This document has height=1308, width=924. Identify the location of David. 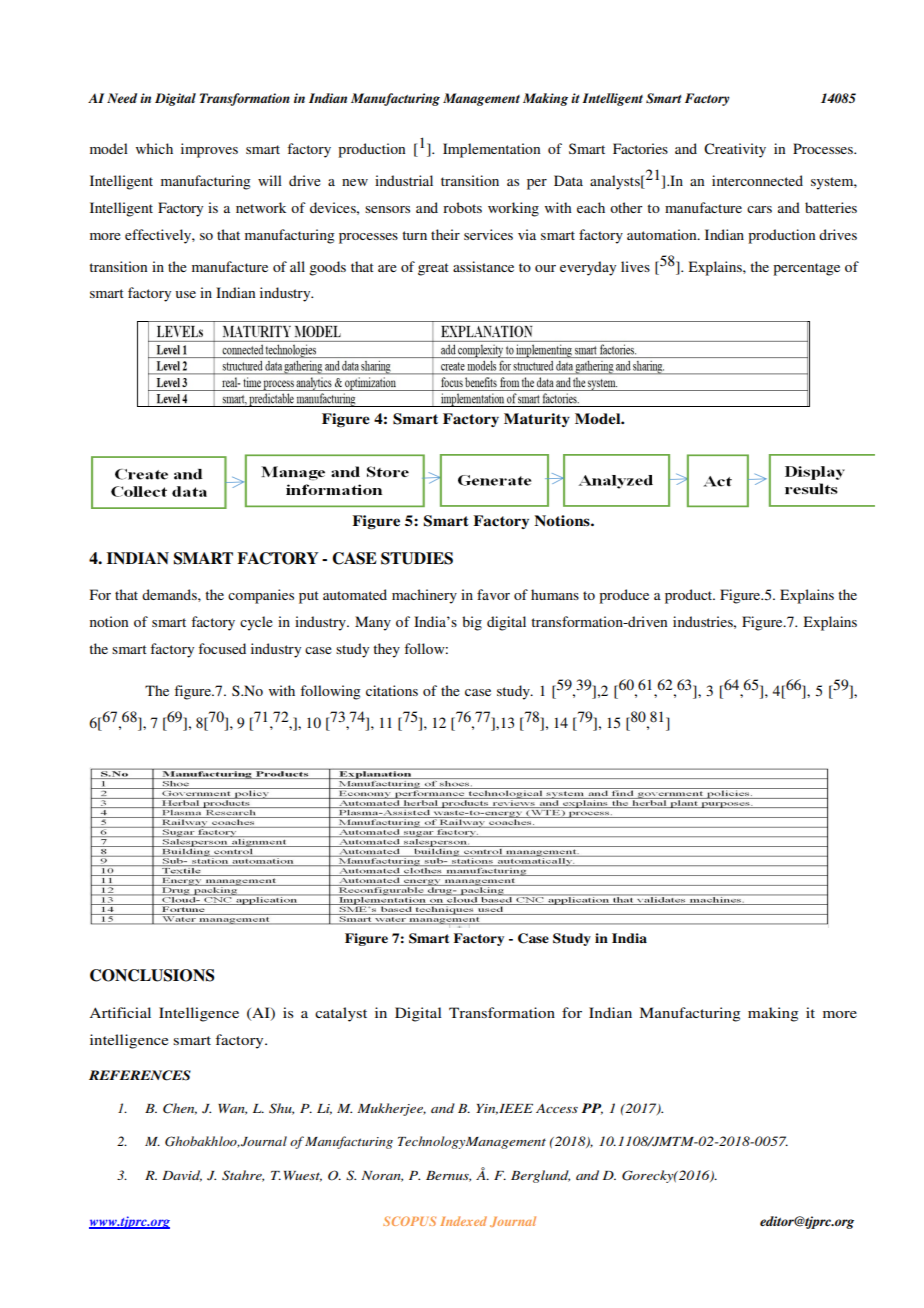
(182, 1176).
